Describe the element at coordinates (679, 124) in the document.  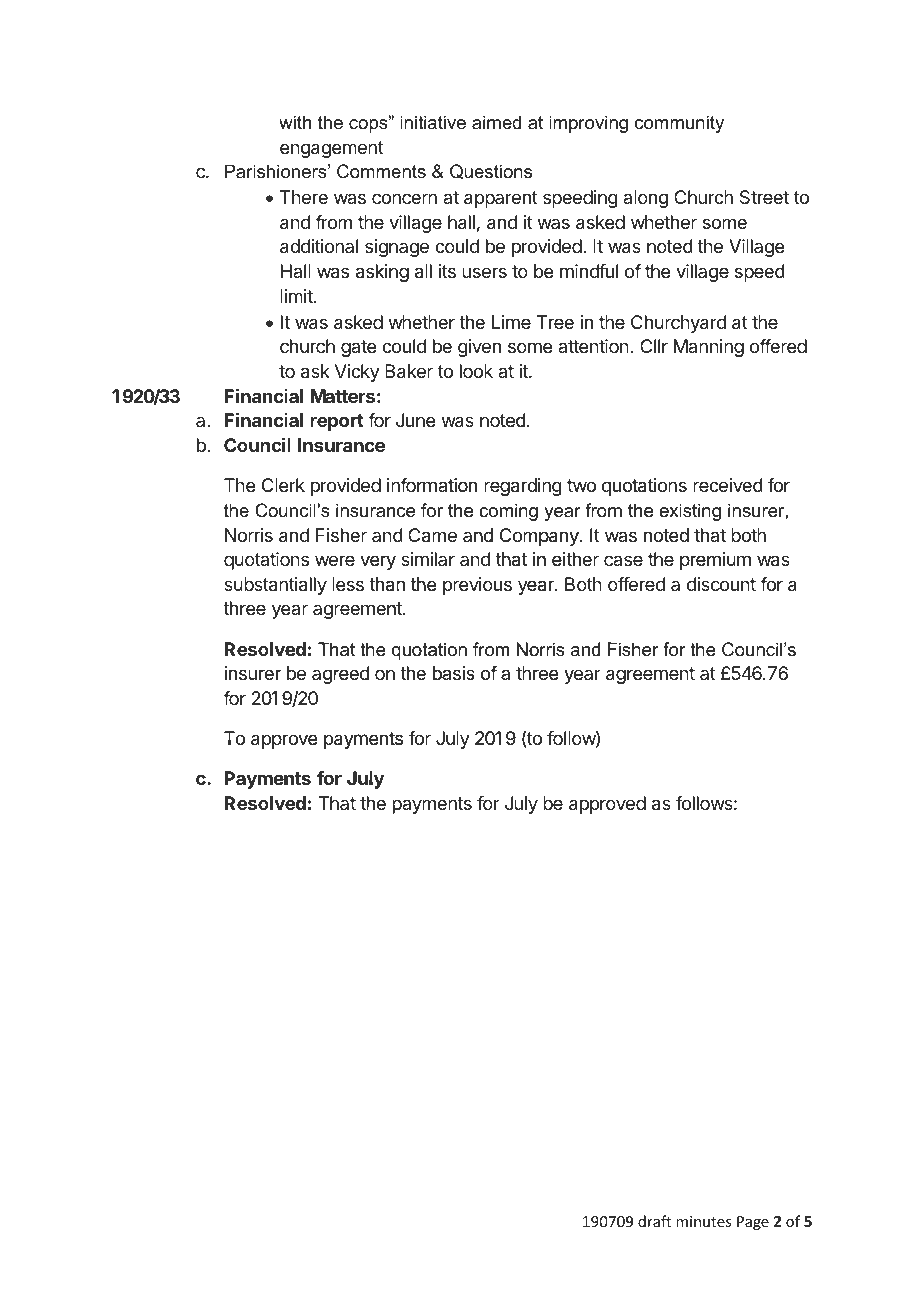
I see `community` at that location.
